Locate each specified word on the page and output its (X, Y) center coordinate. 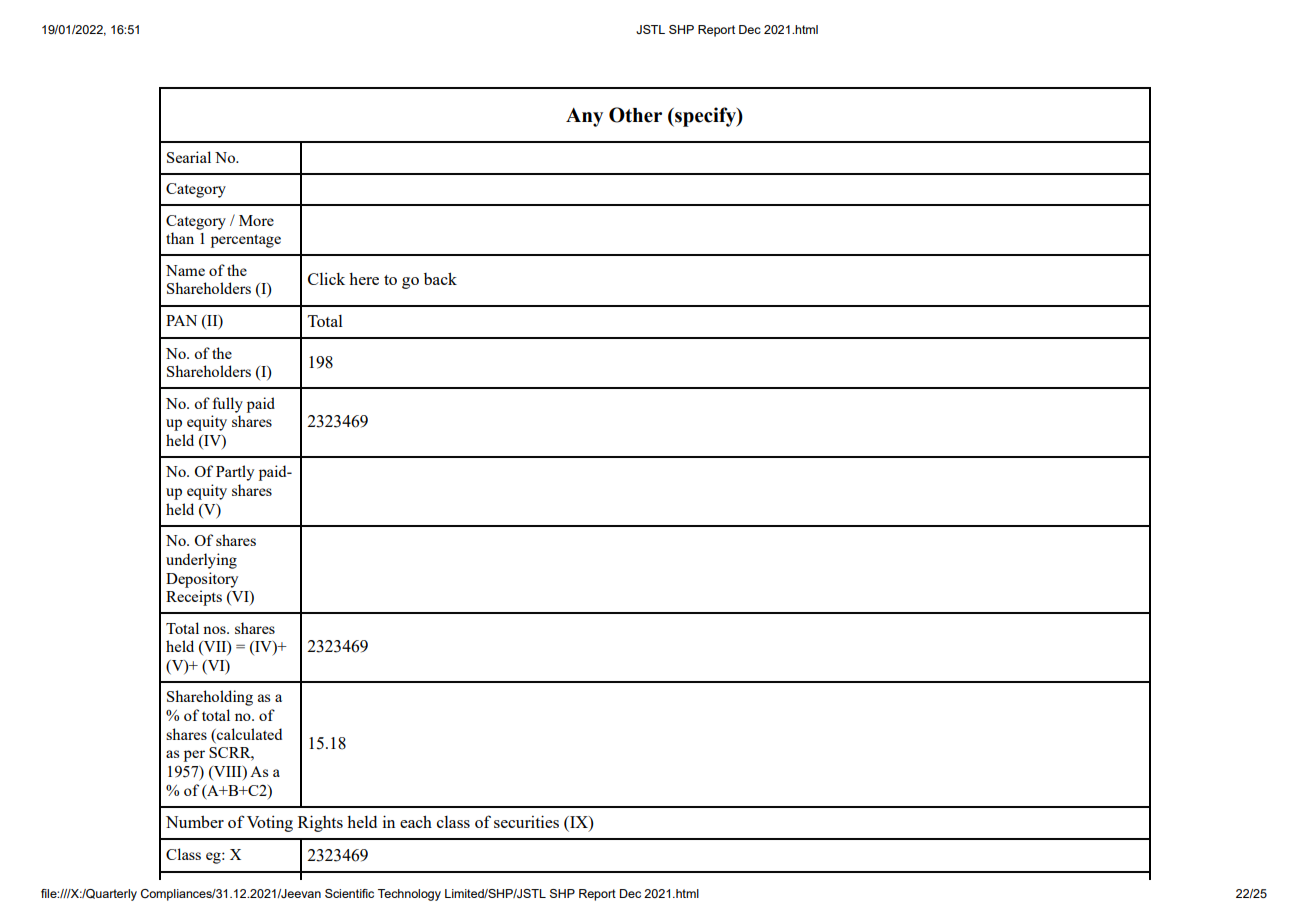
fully (228, 405)
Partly (235, 473)
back (440, 278)
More (256, 220)
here (364, 279)
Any (584, 117)
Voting (270, 823)
